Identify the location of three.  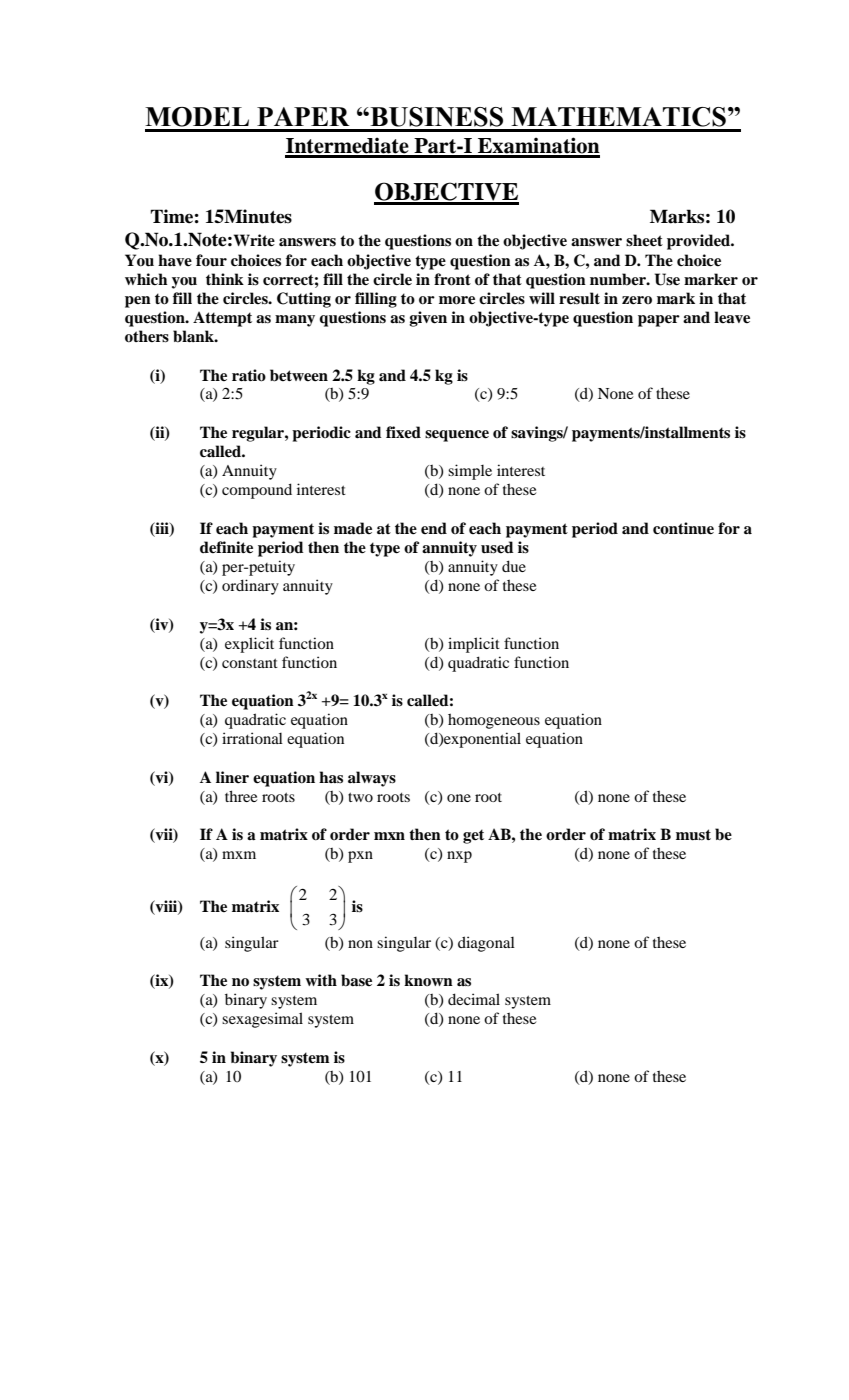
(241, 796).
